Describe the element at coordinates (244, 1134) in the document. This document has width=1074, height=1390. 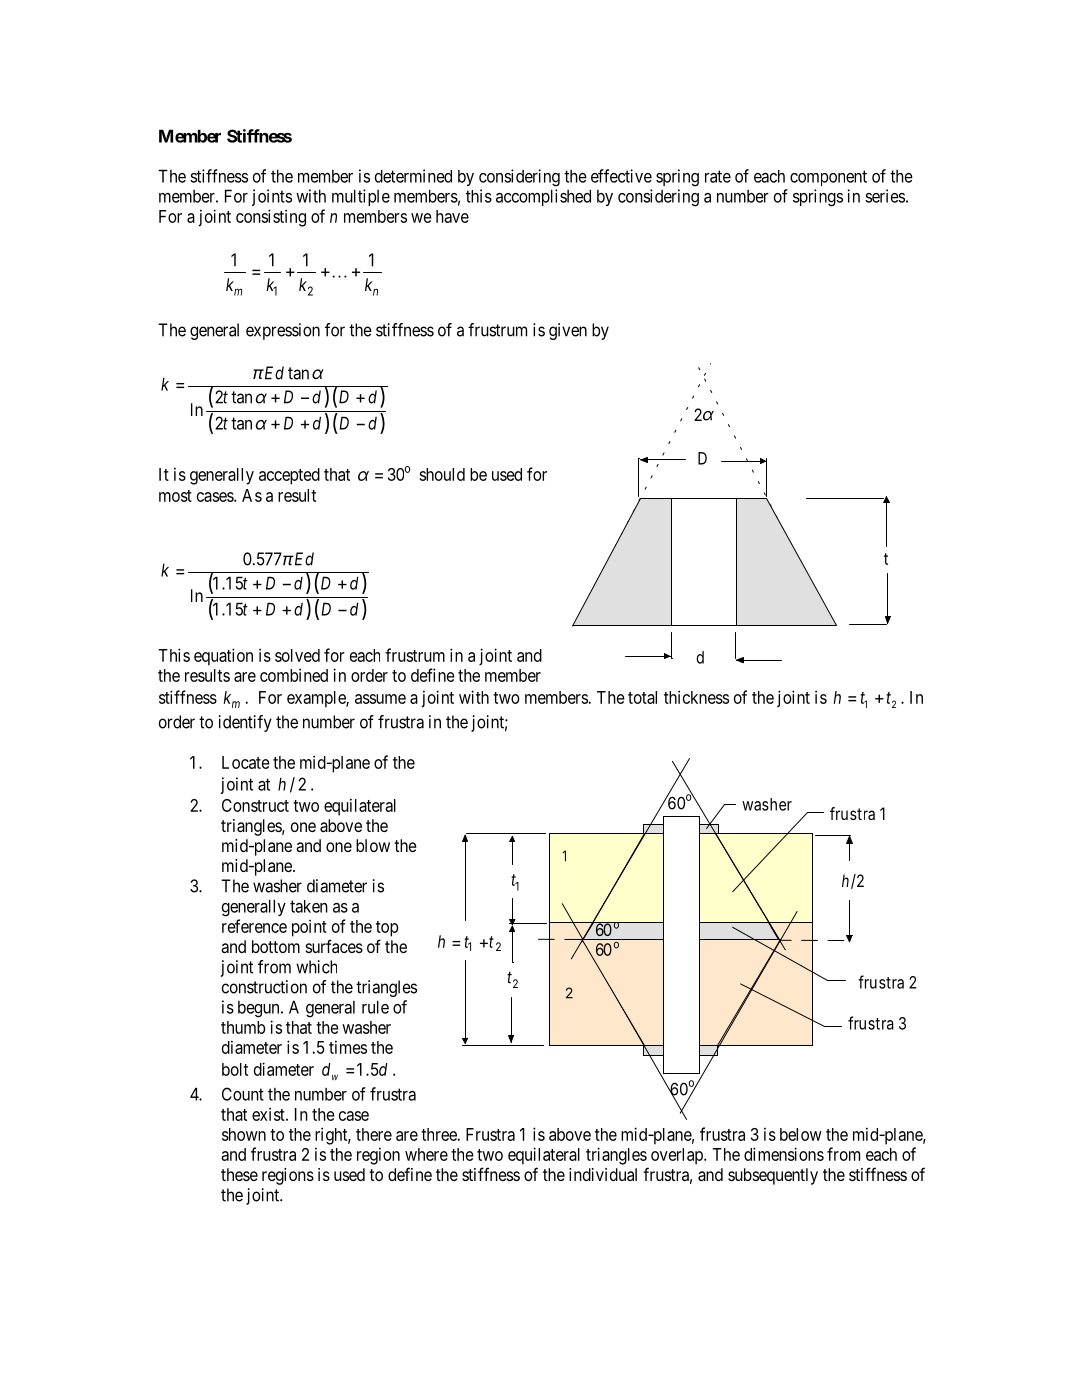
I see `shown` at that location.
